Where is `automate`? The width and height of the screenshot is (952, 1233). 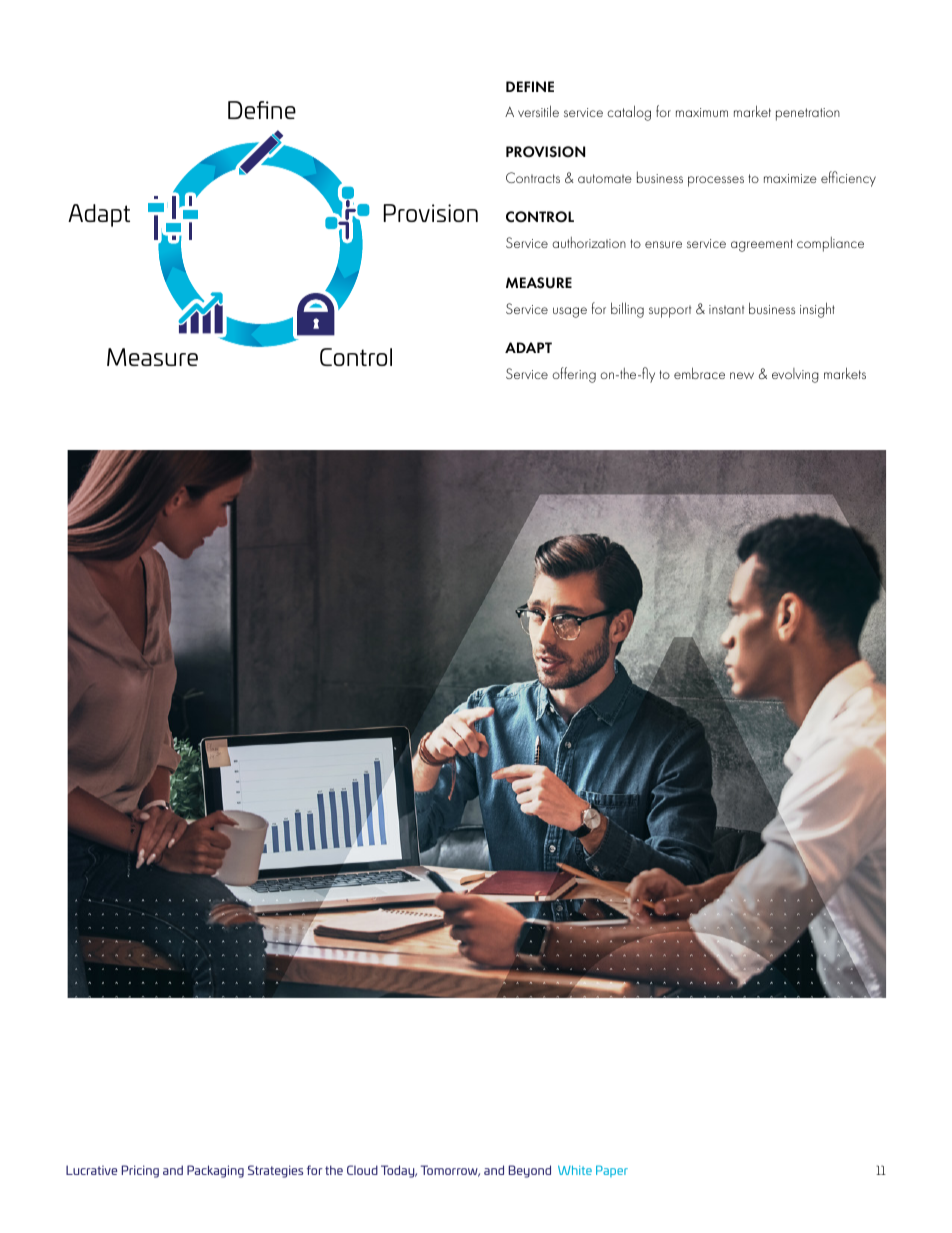 automate is located at coordinates (605, 178).
